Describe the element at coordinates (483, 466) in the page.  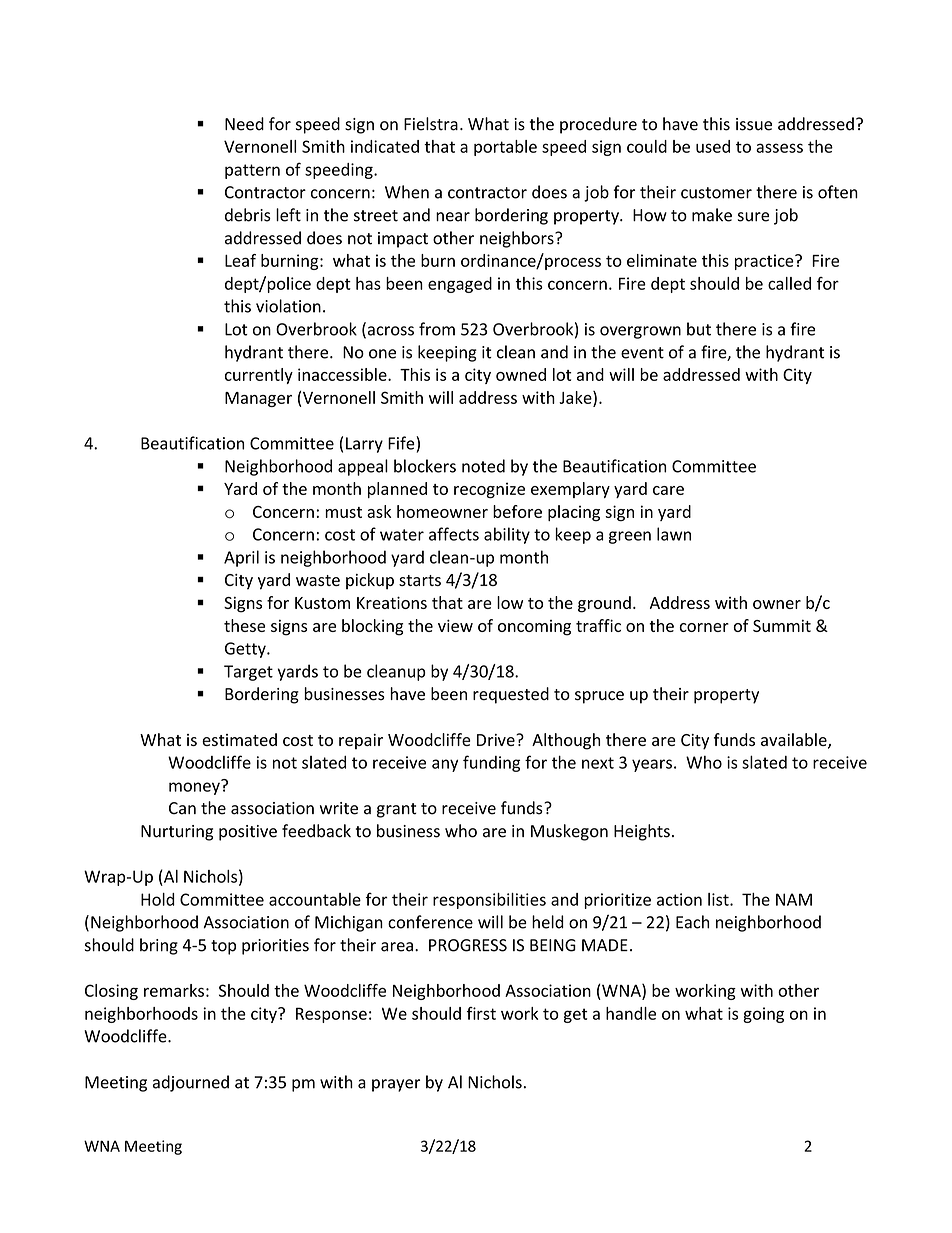
I see `noted` at that location.
